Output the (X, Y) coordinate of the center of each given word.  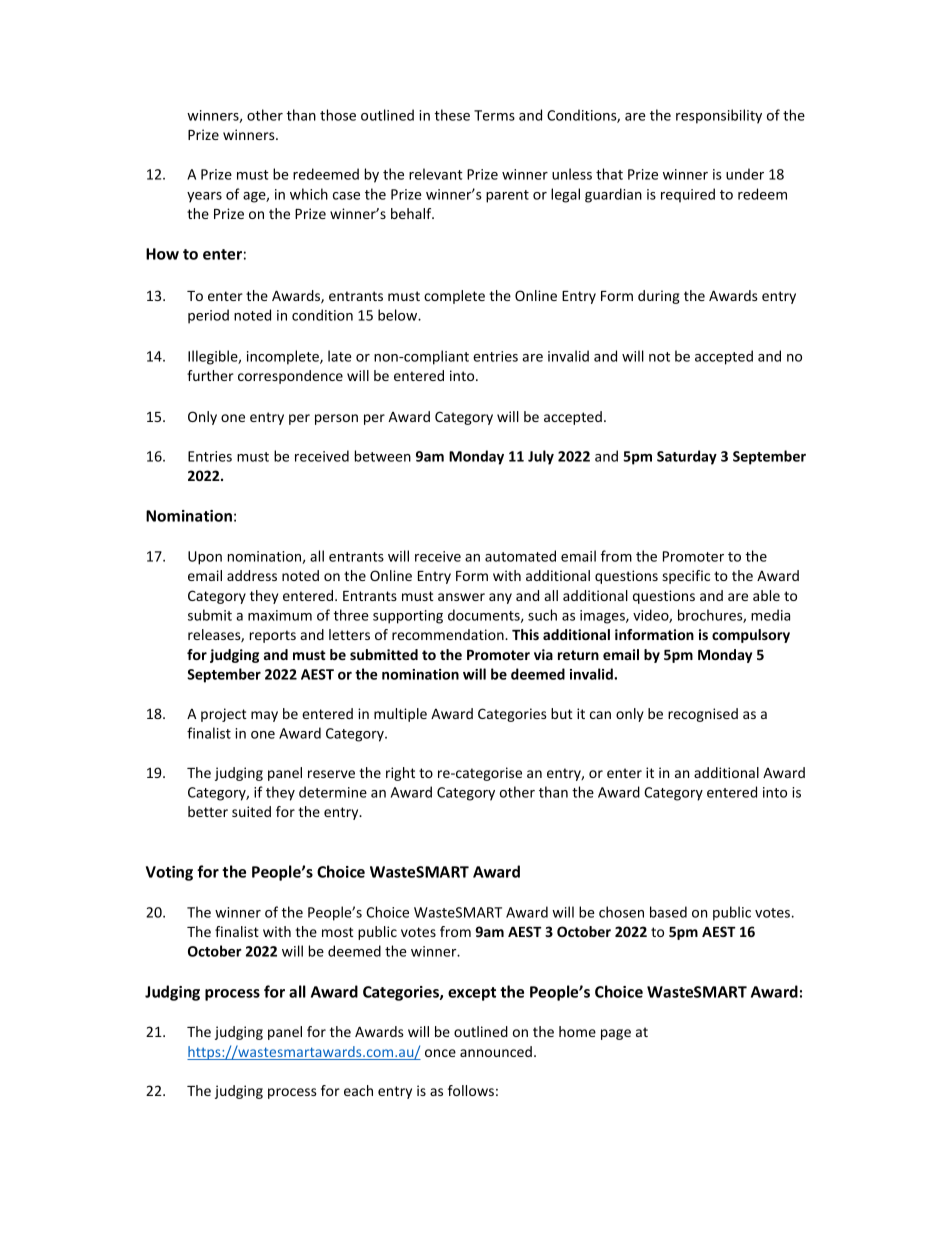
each (358, 1090)
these (452, 115)
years (204, 197)
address (252, 575)
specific (686, 577)
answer (461, 597)
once (440, 1053)
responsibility (719, 116)
